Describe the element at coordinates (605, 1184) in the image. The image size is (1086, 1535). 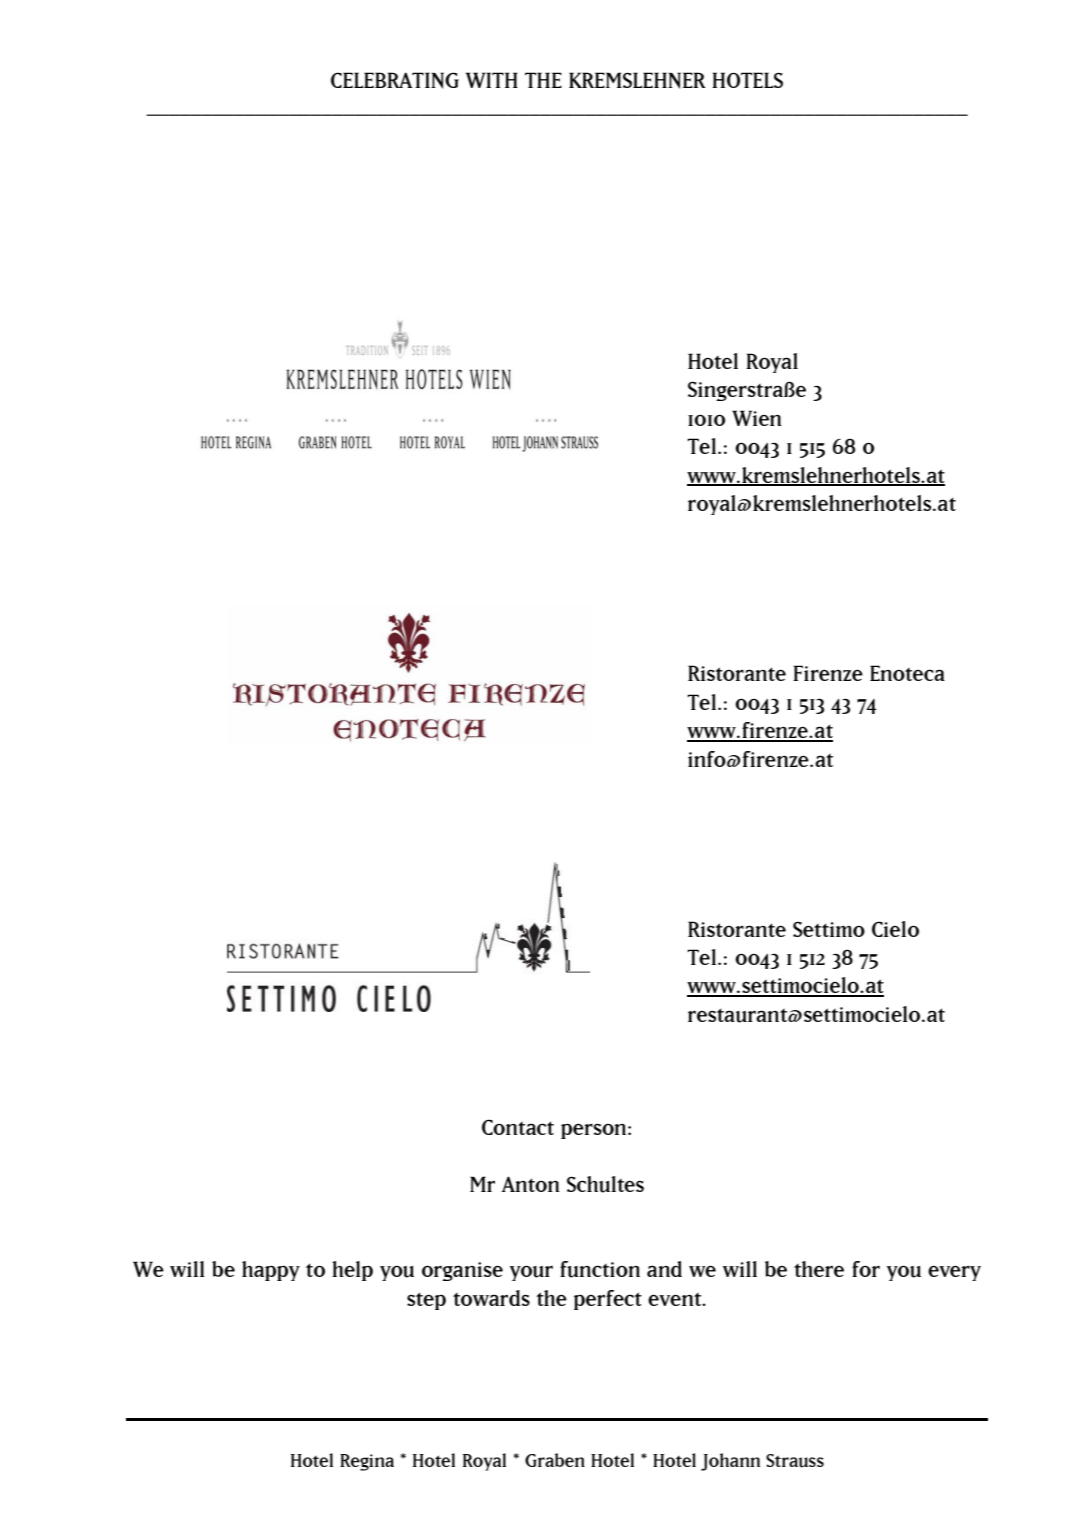
I see `Schultes` at that location.
